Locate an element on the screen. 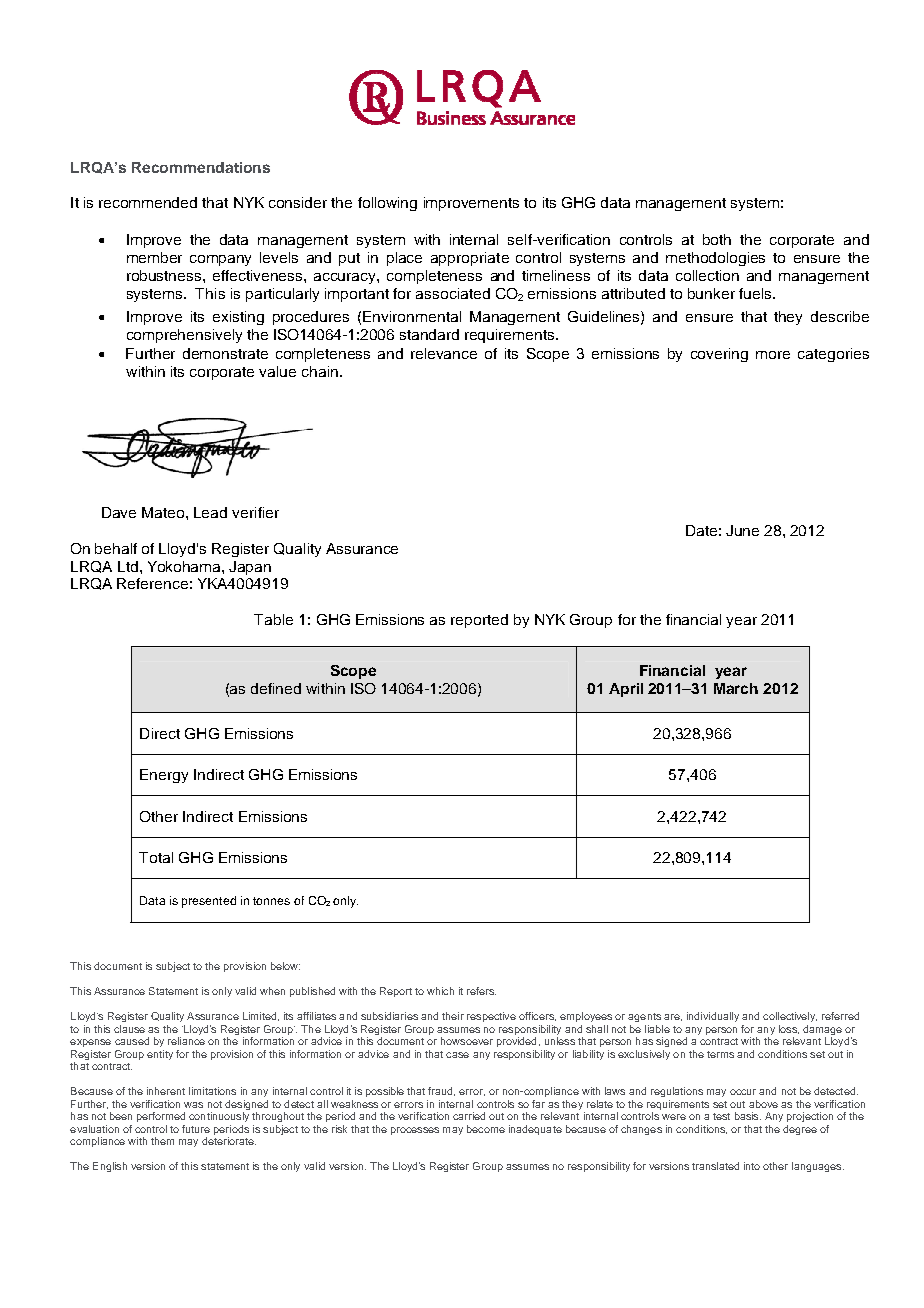 This screenshot has width=924, height=1308. April is located at coordinates (626, 690).
